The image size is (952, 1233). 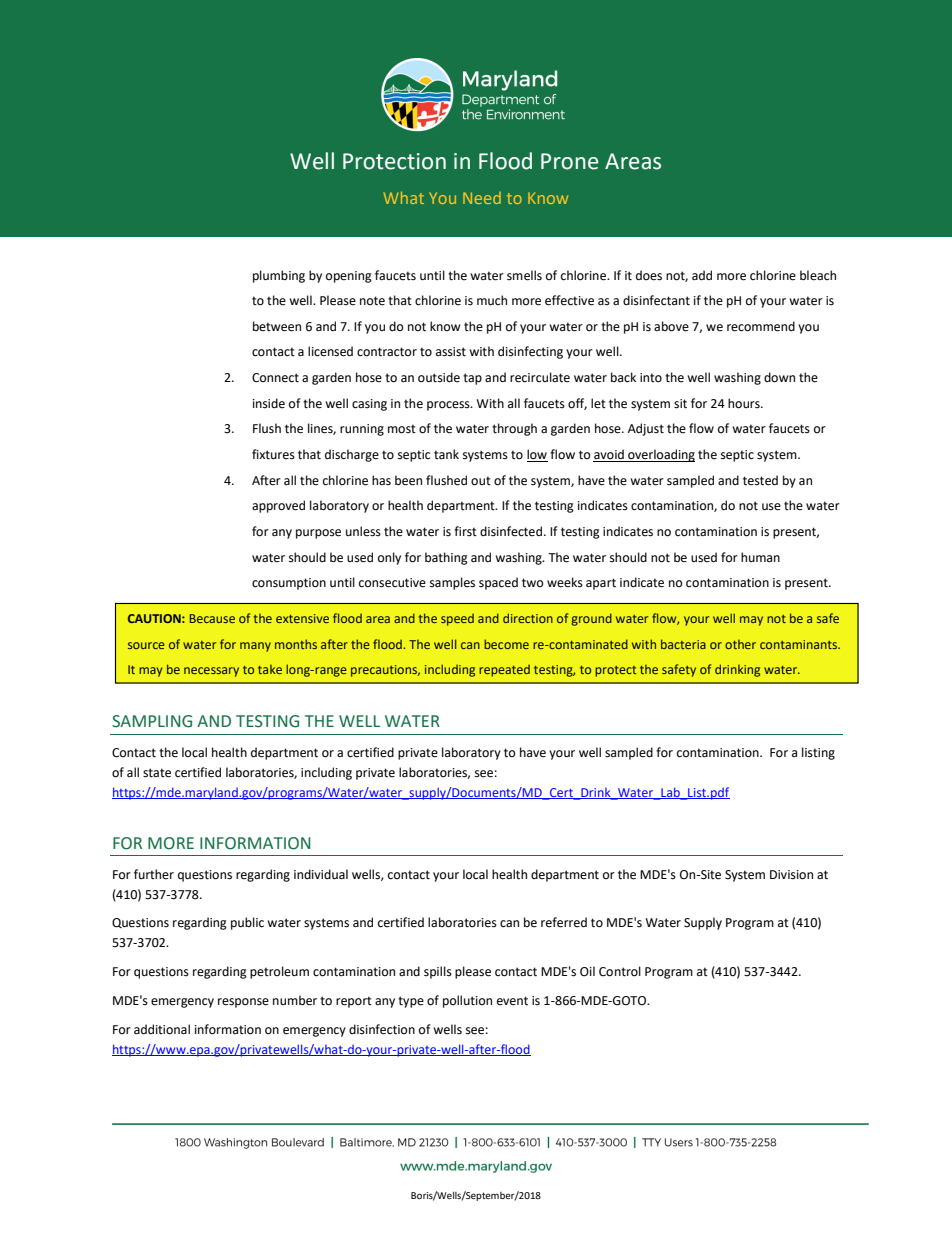 I want to click on other, so click(x=740, y=644).
